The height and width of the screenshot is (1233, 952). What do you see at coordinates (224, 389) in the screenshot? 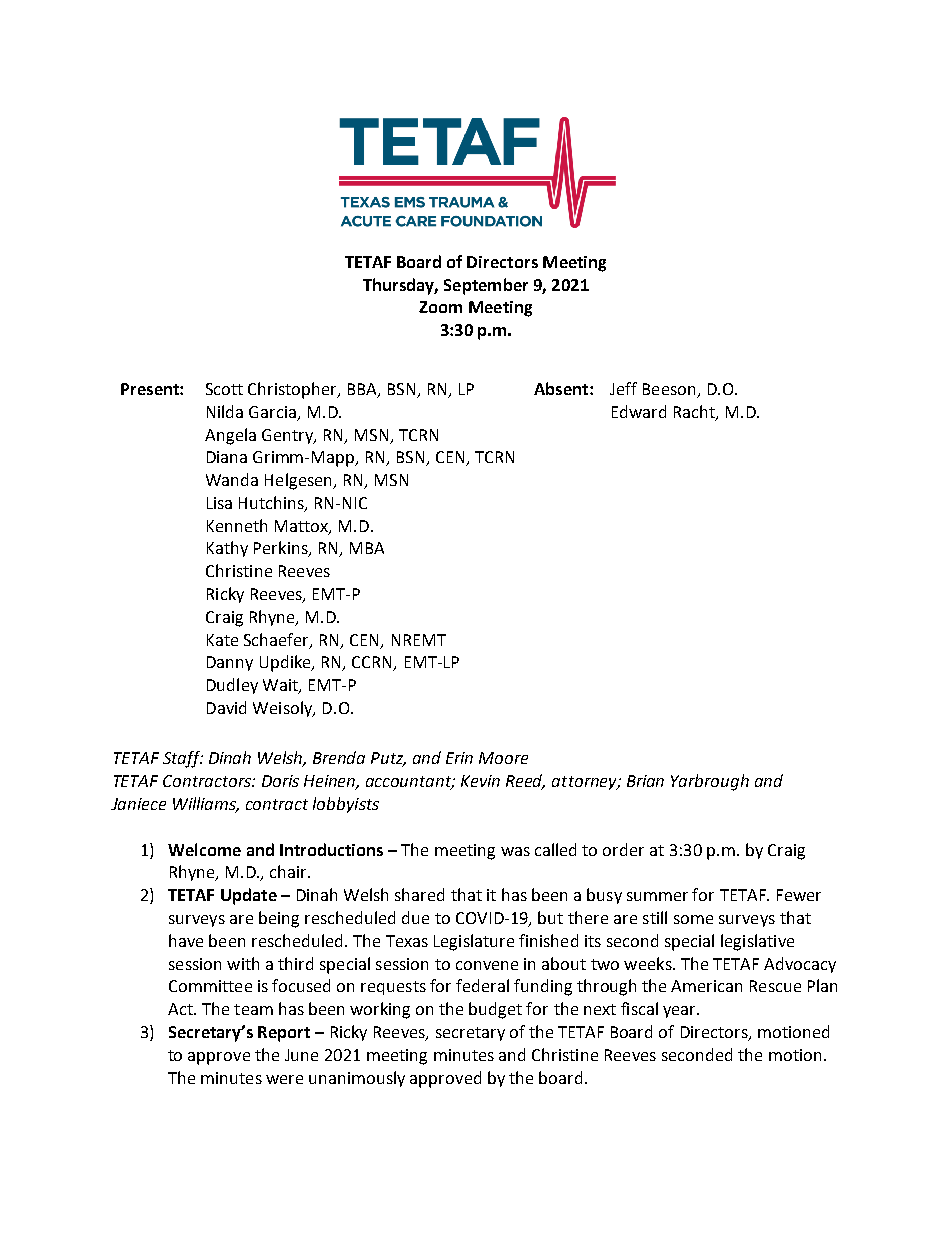
I see `Scott` at bounding box center [224, 389].
